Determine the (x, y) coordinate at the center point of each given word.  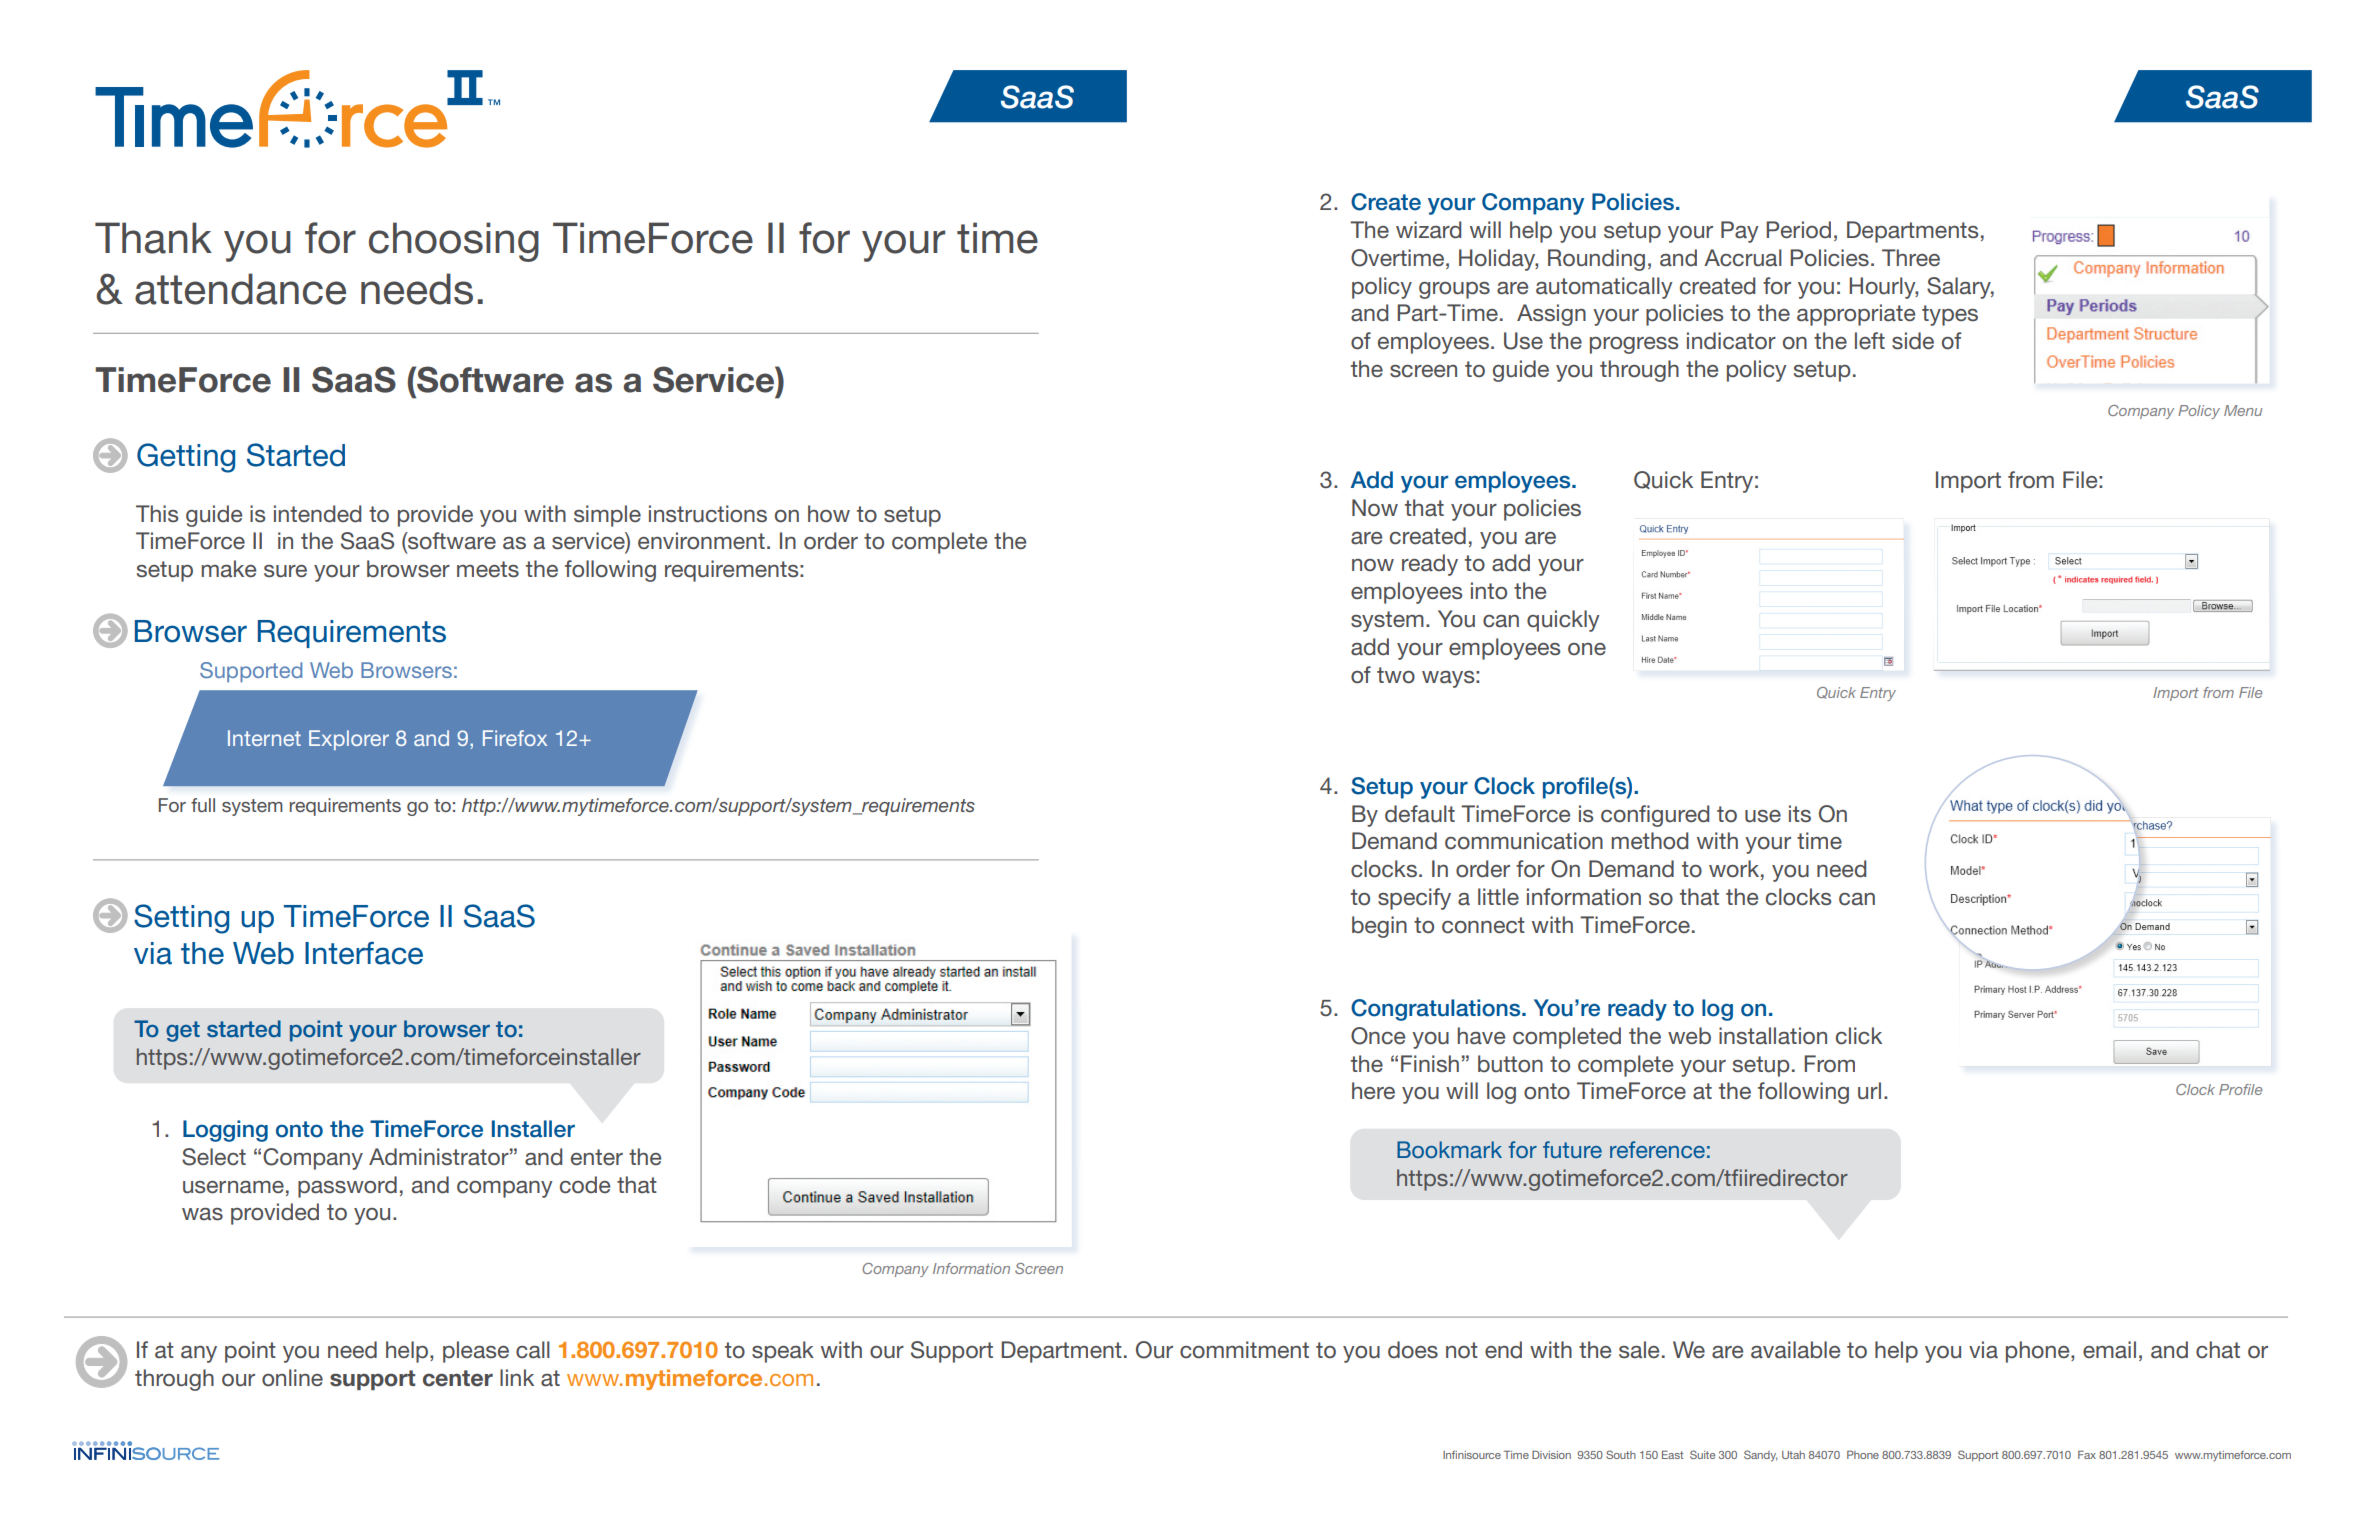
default (1420, 814)
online (292, 1378)
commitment (1244, 1350)
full (203, 805)
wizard (1428, 230)
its (1800, 813)
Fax (2087, 1455)
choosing (454, 242)
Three (1911, 258)
